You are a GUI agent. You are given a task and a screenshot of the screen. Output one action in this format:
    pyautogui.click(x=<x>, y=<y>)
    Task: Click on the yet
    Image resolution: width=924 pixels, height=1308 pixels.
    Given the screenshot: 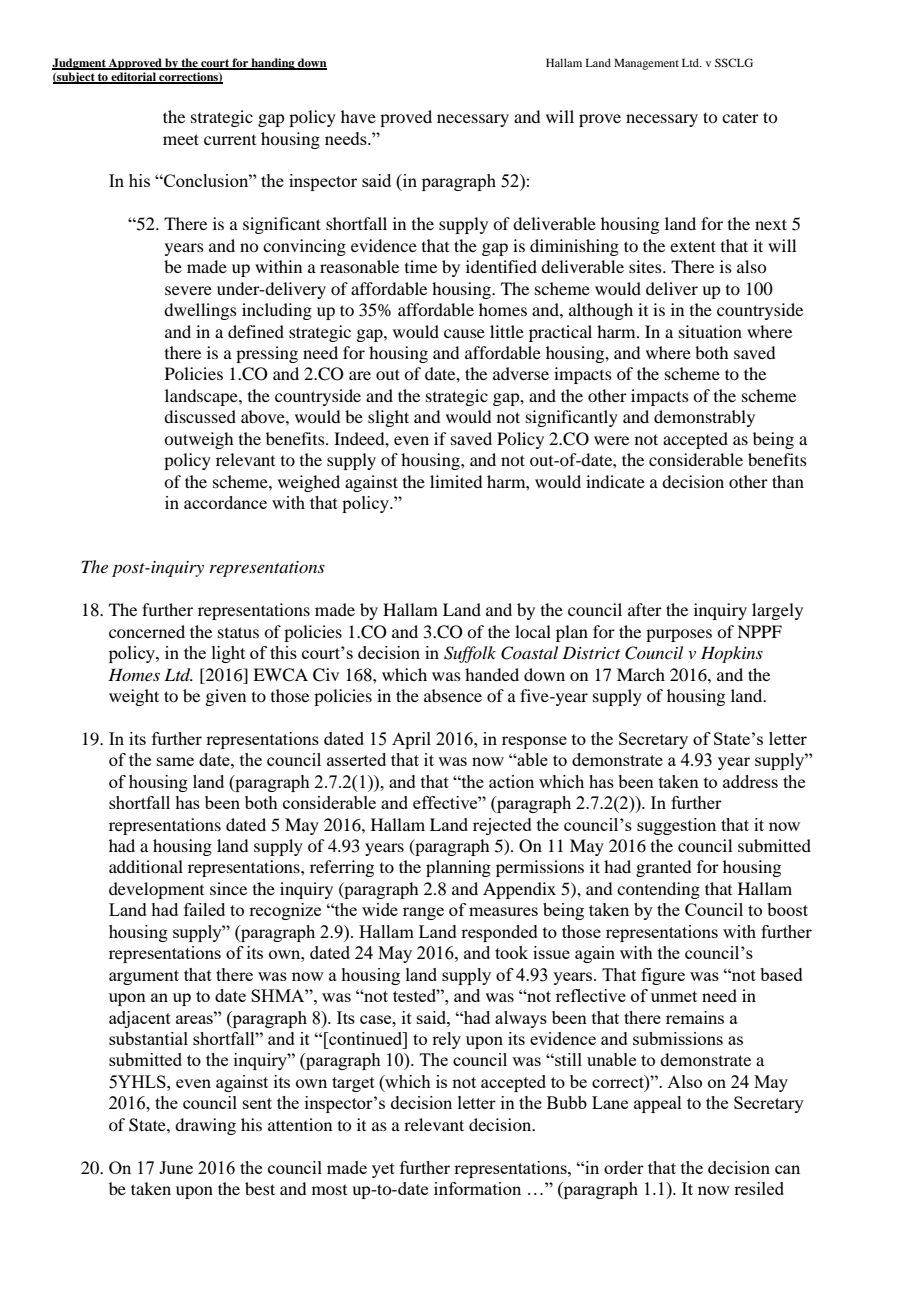 What is the action you would take?
    pyautogui.click(x=383, y=1170)
